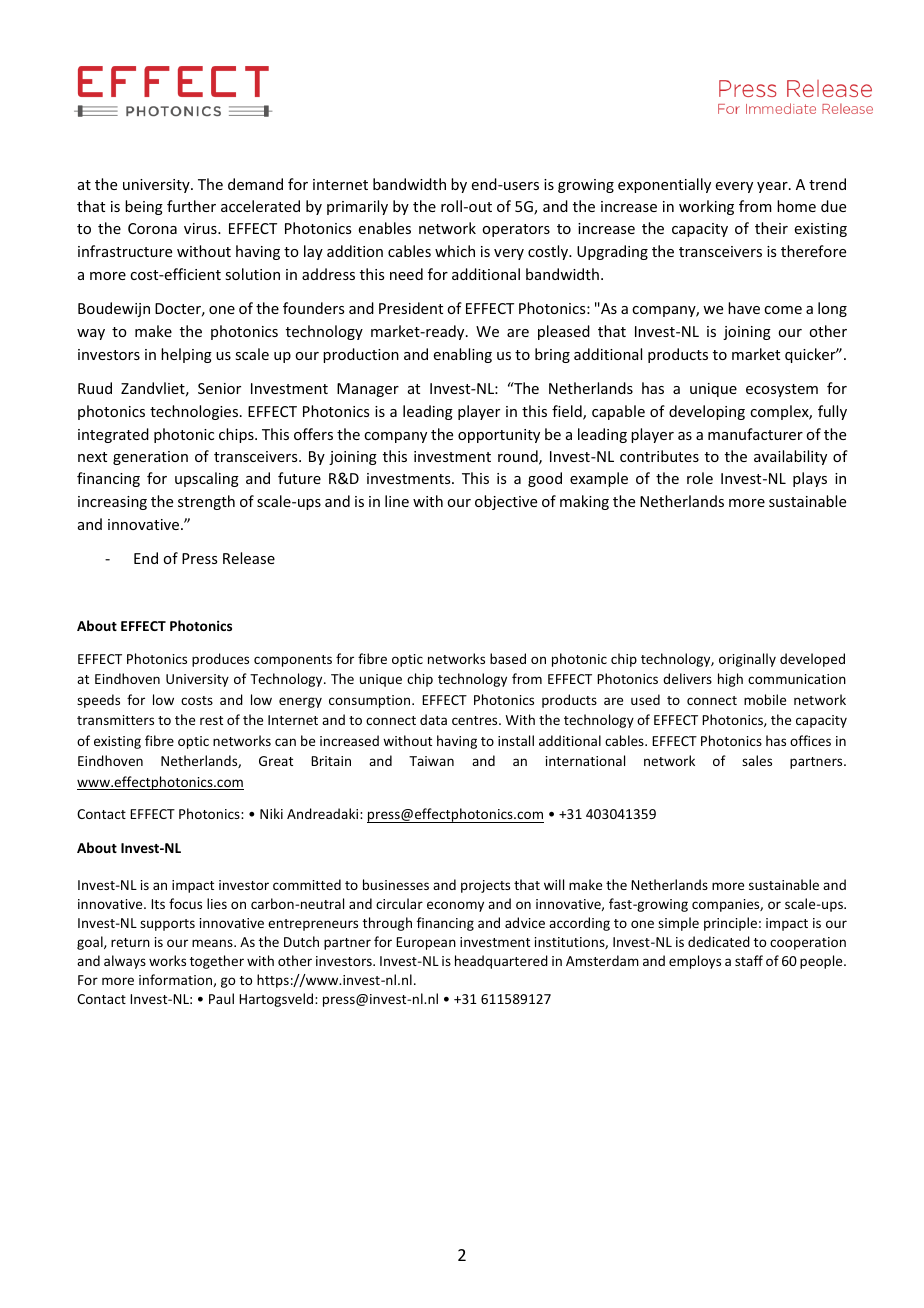 The width and height of the screenshot is (924, 1308). Describe the element at coordinates (508, 658) in the screenshot. I see `based` at that location.
